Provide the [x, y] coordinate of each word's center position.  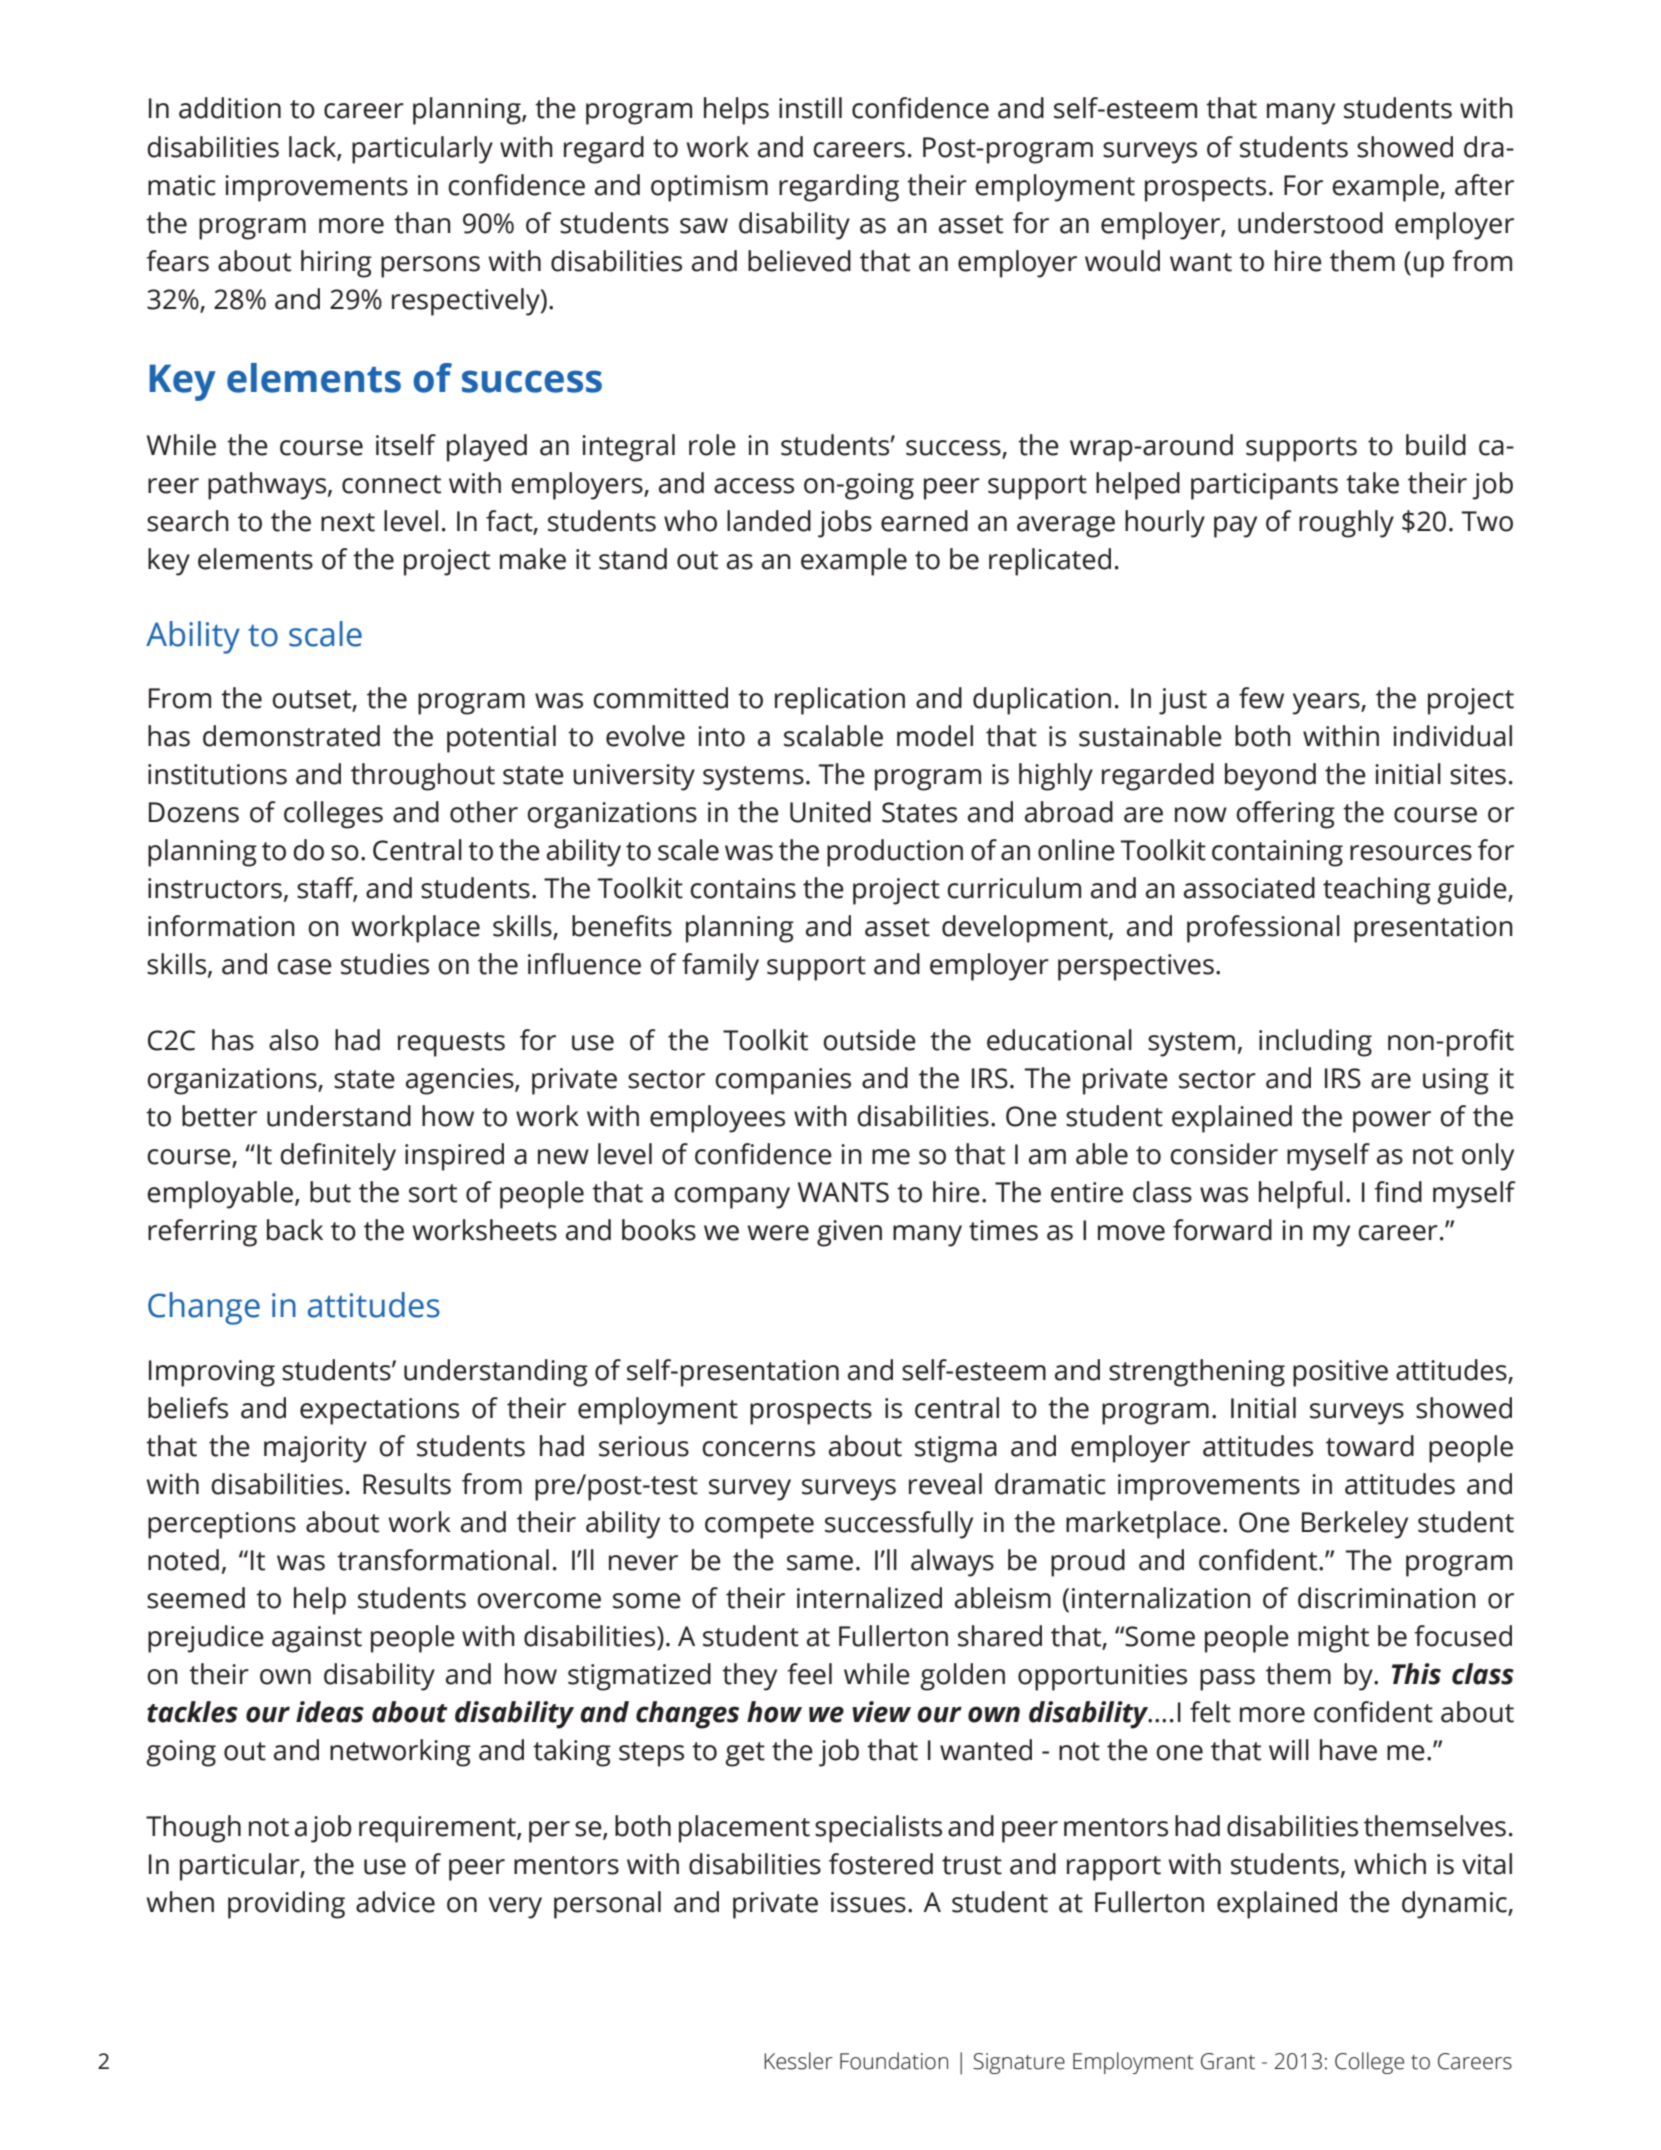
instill [810, 108]
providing [286, 1905]
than [422, 223]
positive [1340, 1373]
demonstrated [291, 736]
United [830, 812]
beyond [1270, 777]
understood [1310, 223]
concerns [758, 1449]
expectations [379, 1411]
